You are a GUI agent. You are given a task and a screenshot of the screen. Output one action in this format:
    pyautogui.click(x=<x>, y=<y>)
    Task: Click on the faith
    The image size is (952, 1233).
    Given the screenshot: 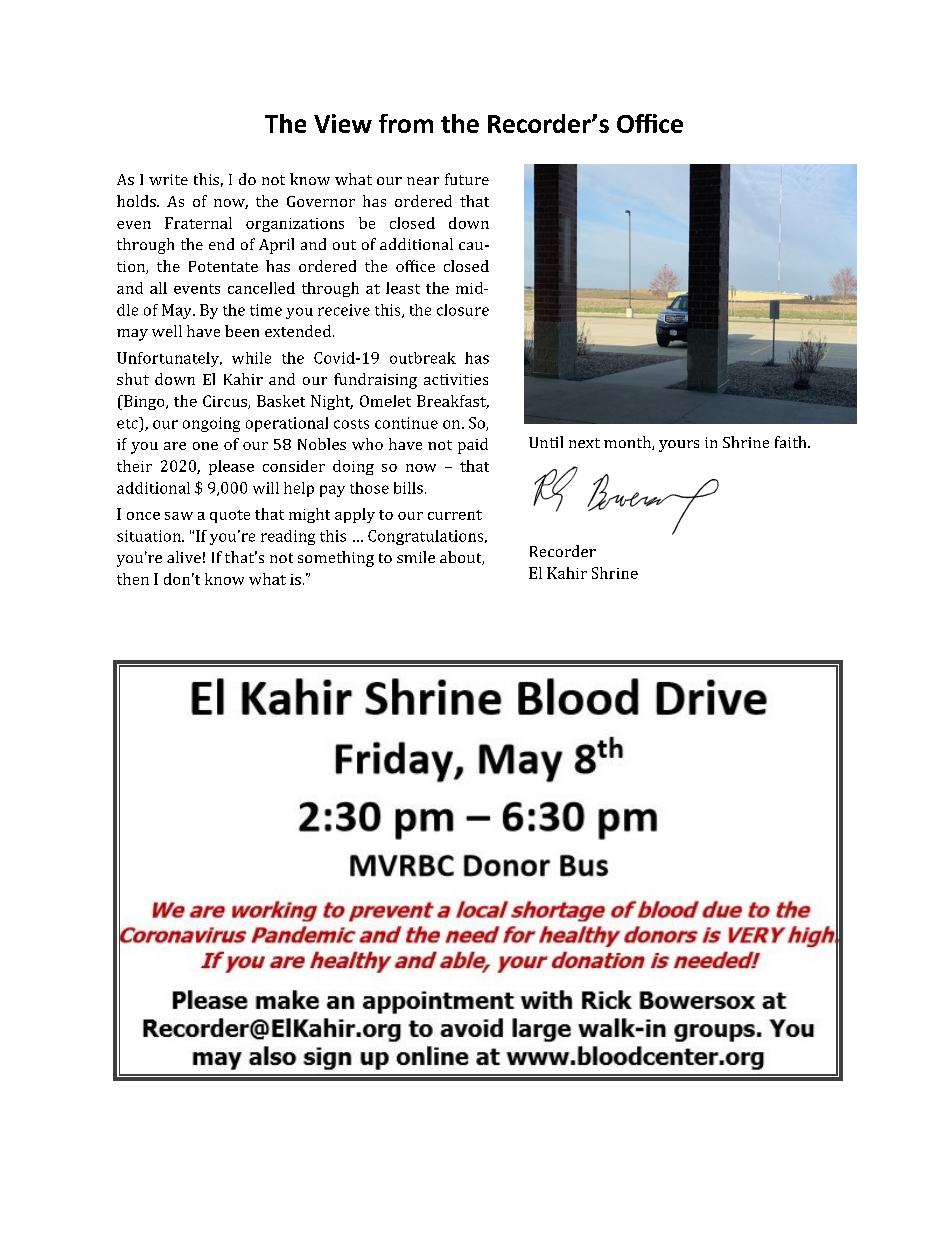 What is the action you would take?
    pyautogui.click(x=792, y=442)
